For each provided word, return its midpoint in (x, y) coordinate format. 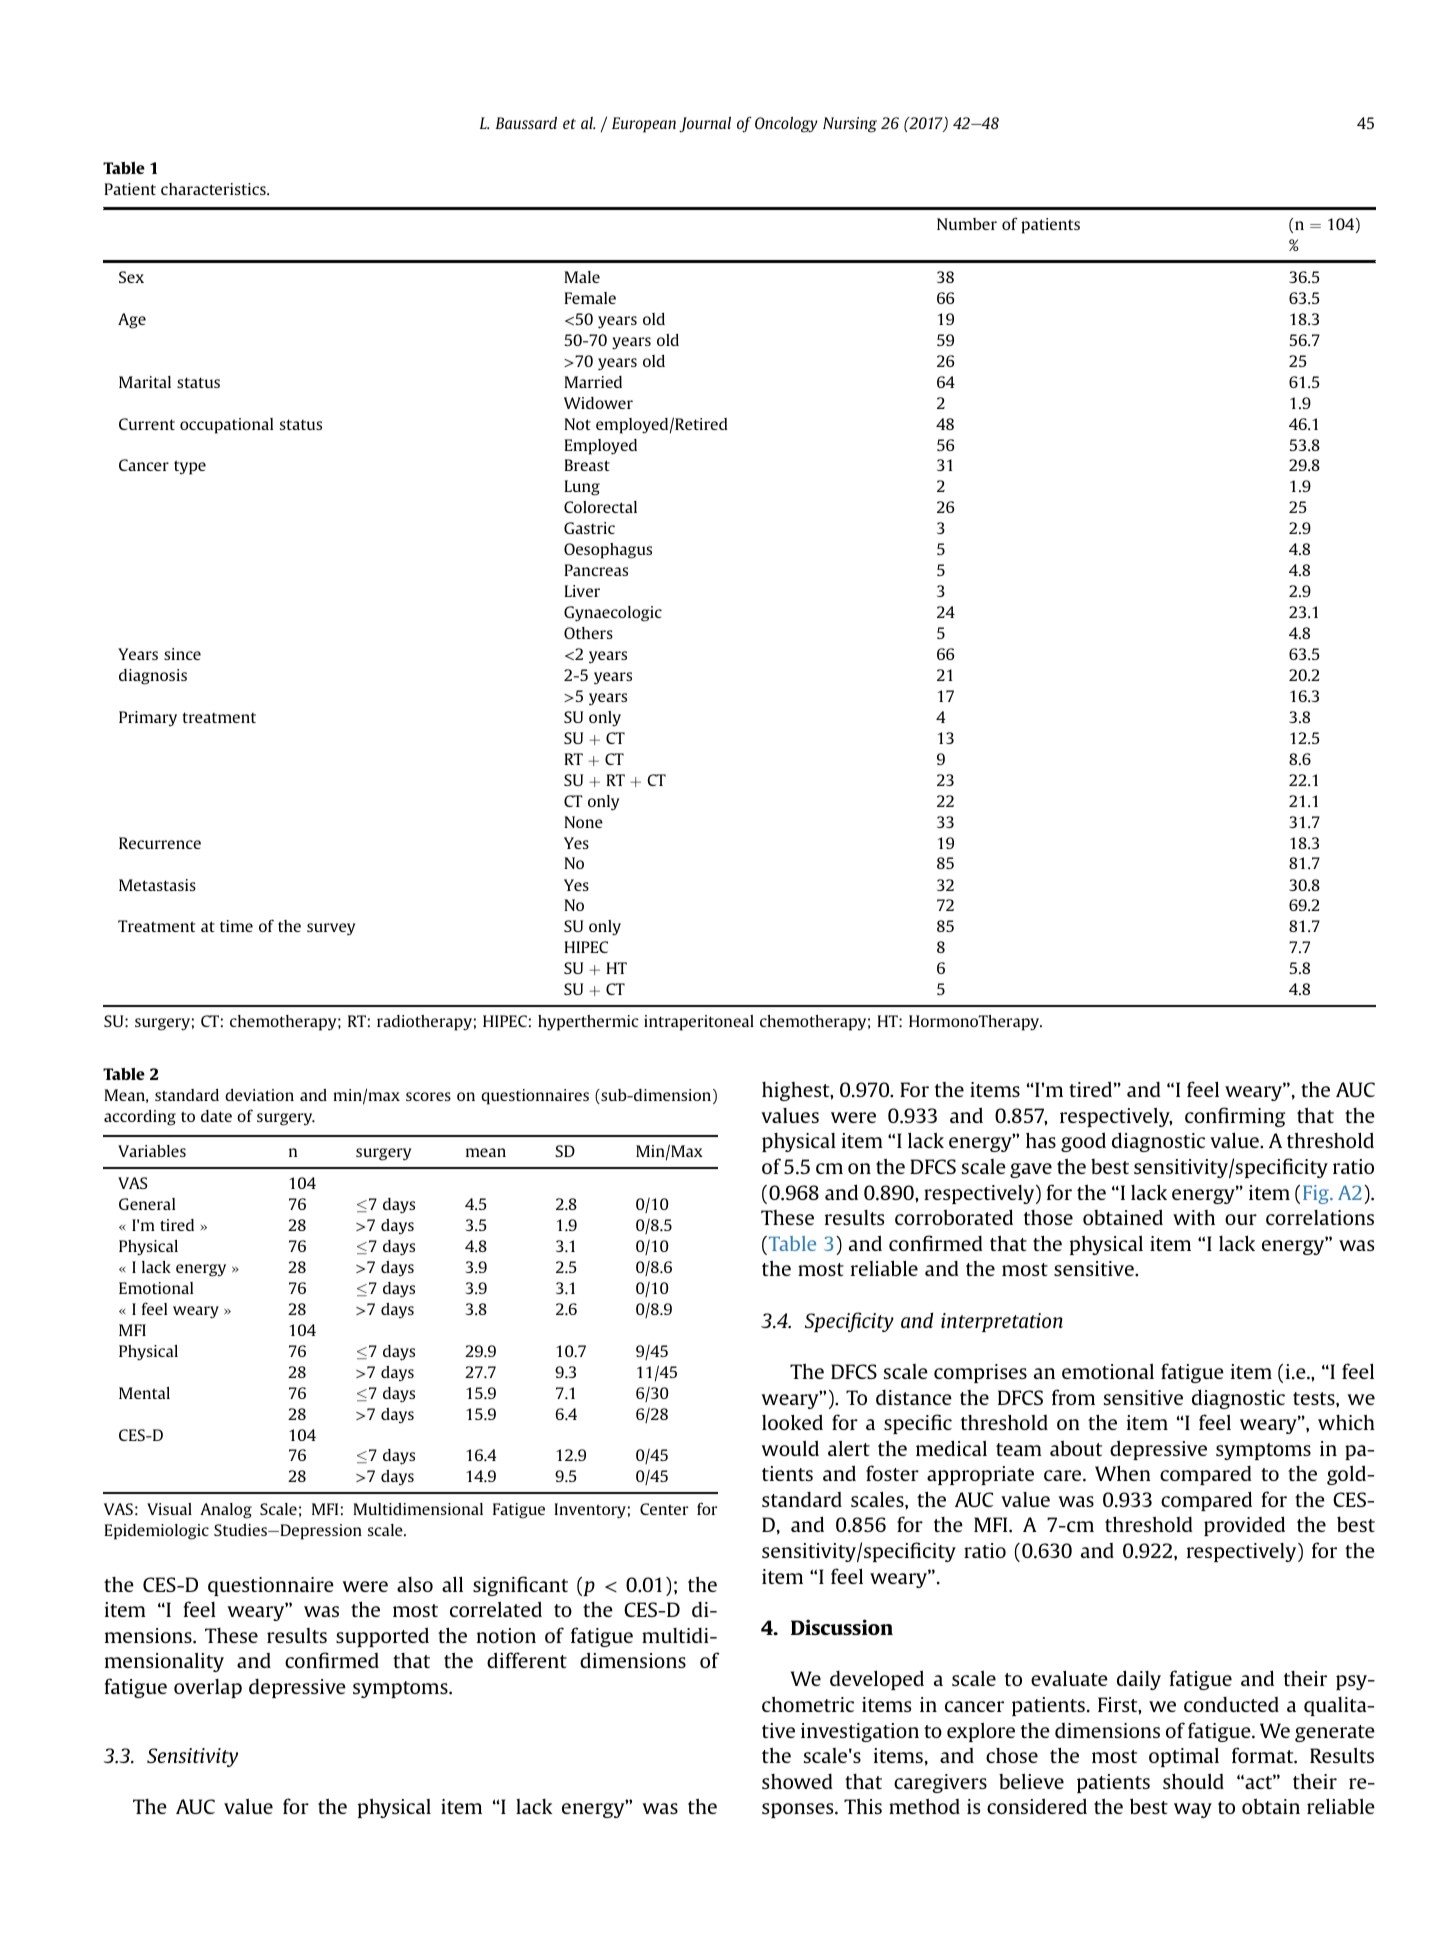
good (1083, 1142)
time (236, 926)
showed (797, 1781)
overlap (208, 1688)
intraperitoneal (699, 1023)
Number (967, 224)
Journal (705, 125)
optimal (1184, 1757)
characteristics (214, 189)
